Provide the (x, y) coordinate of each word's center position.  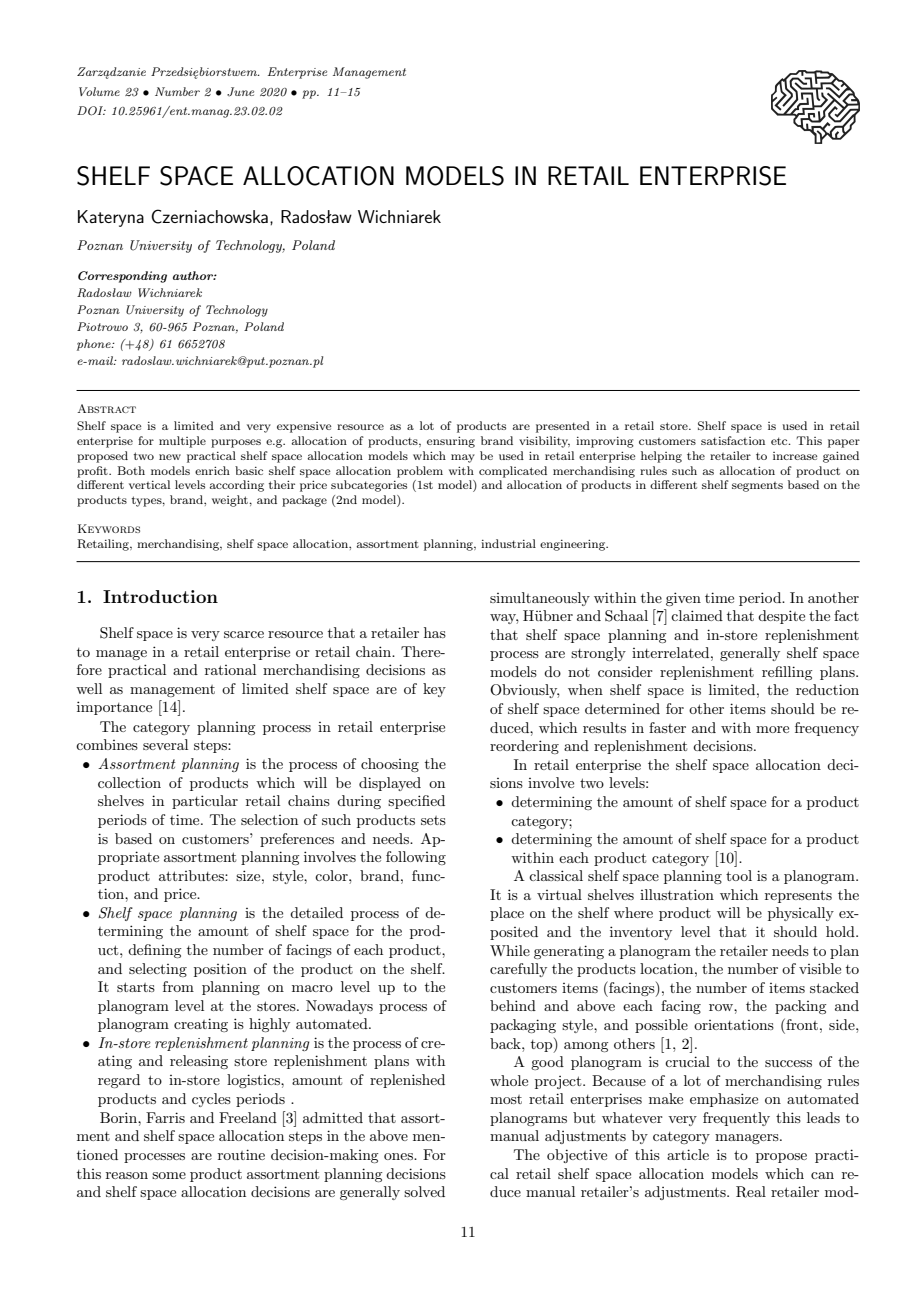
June (240, 92)
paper (844, 443)
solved (424, 1191)
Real (751, 1192)
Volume (99, 91)
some (169, 1175)
